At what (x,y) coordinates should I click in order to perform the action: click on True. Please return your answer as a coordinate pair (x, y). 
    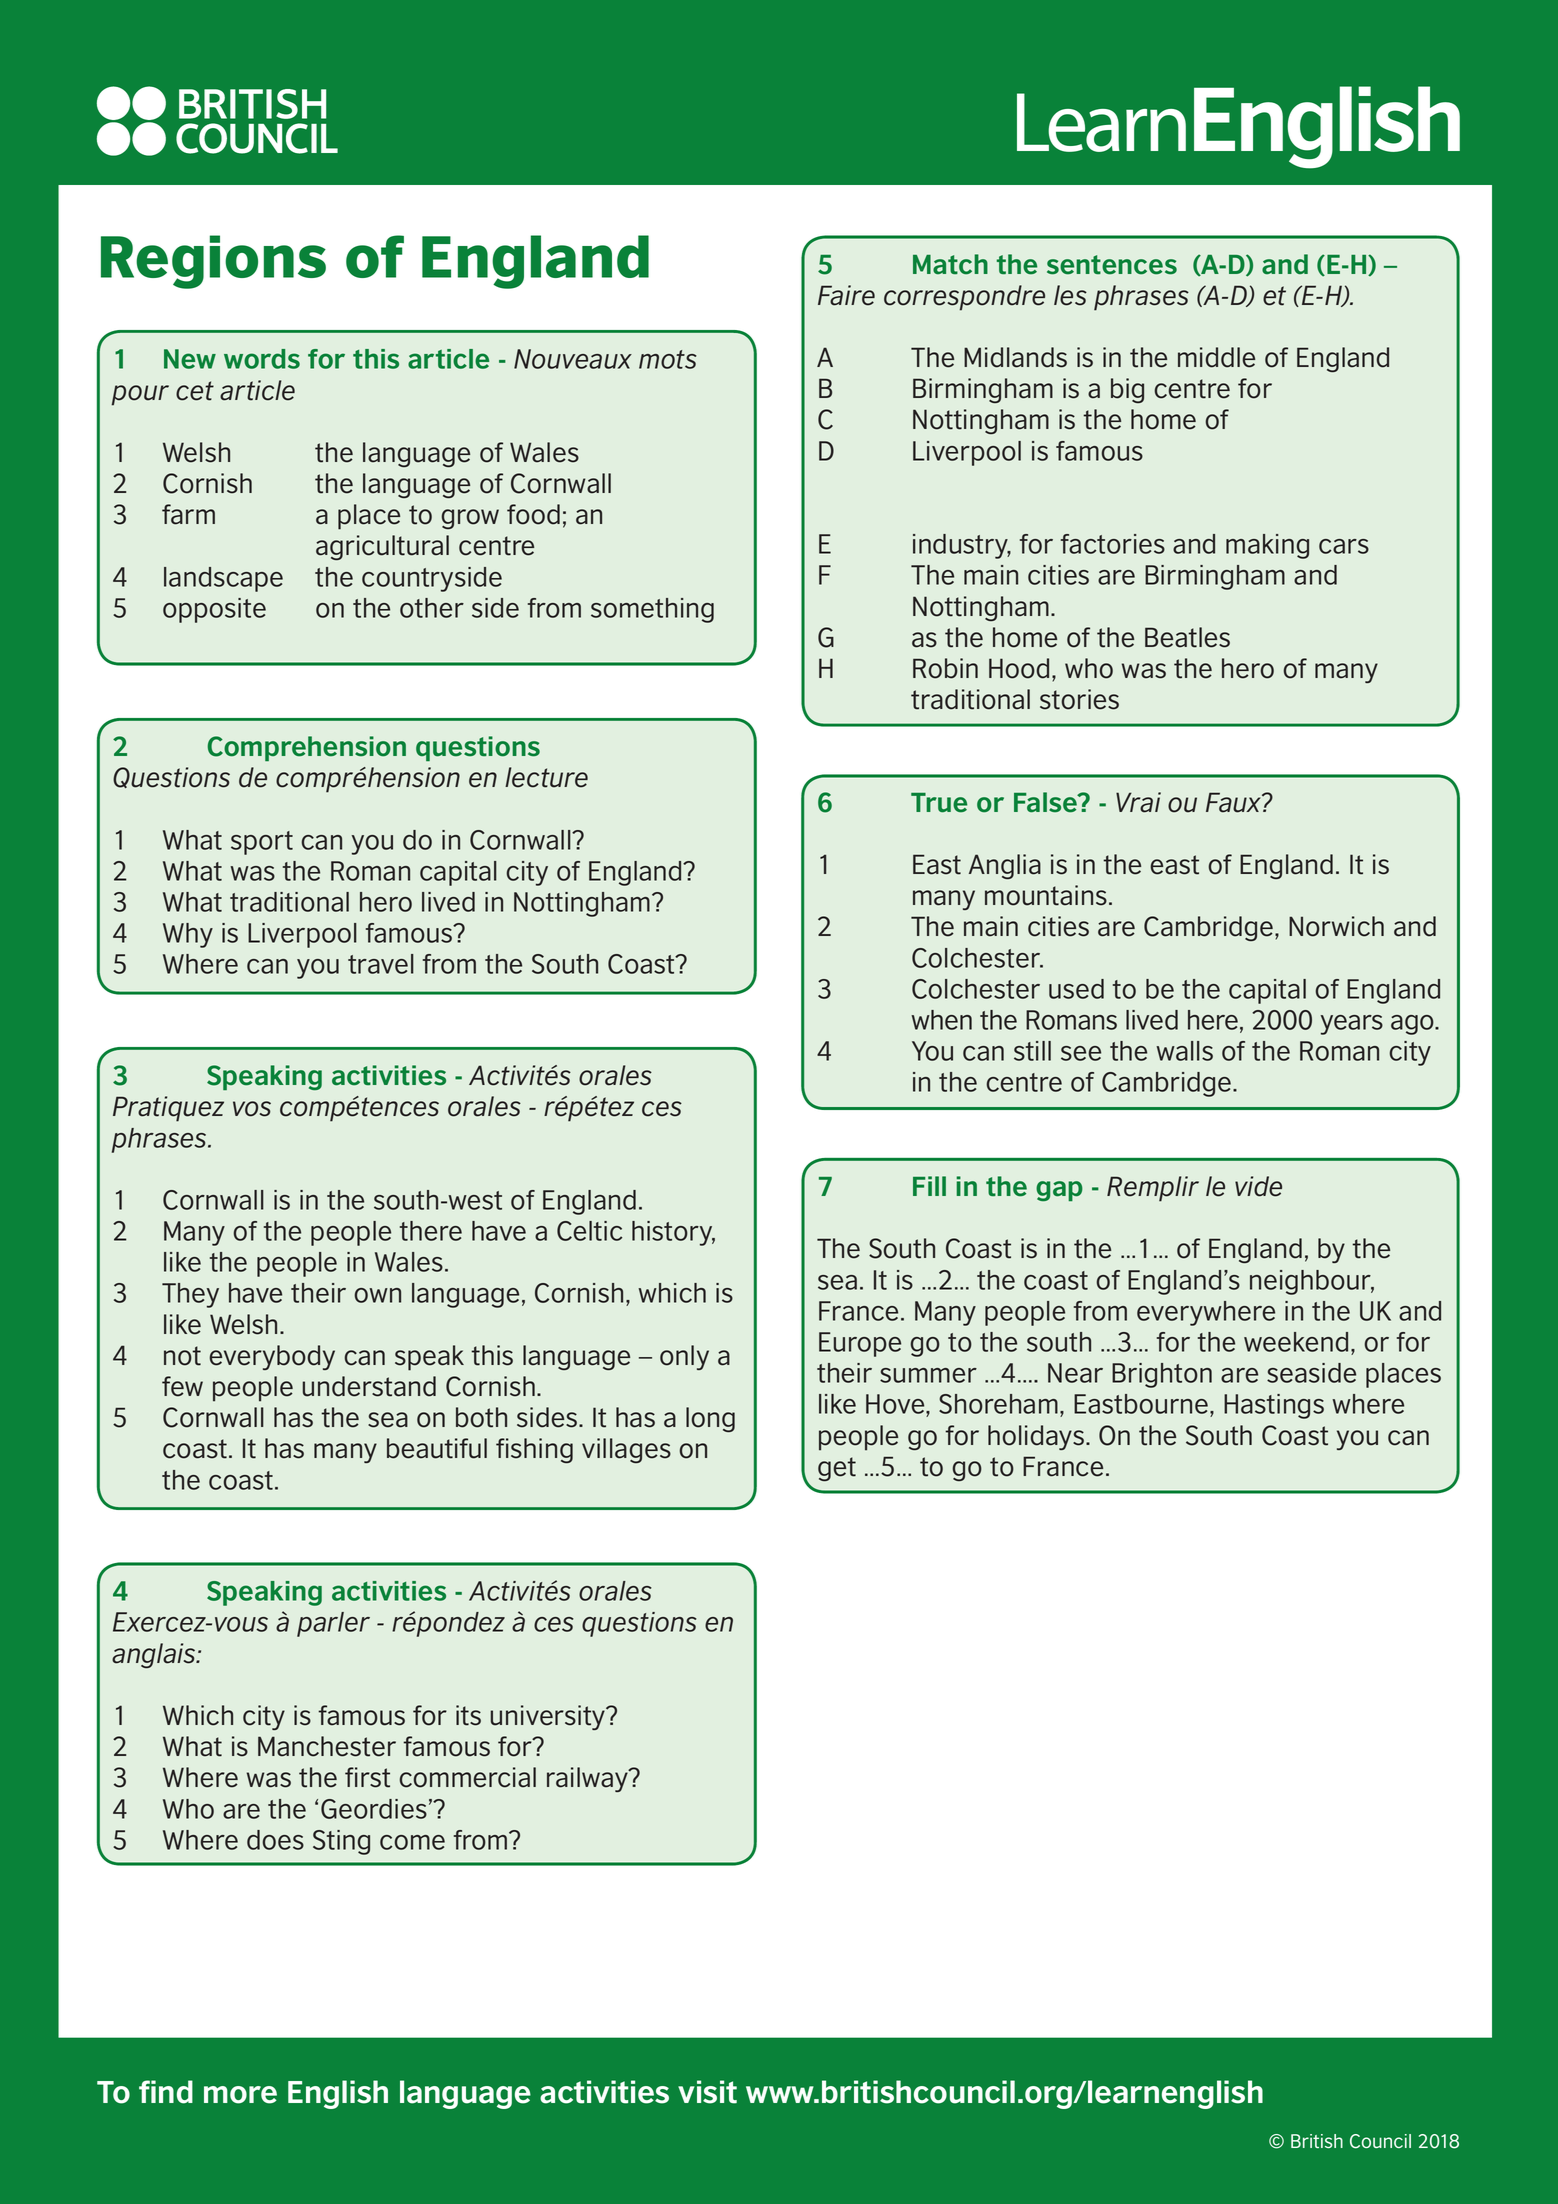
    Looking at the image, I should click on (939, 803).
